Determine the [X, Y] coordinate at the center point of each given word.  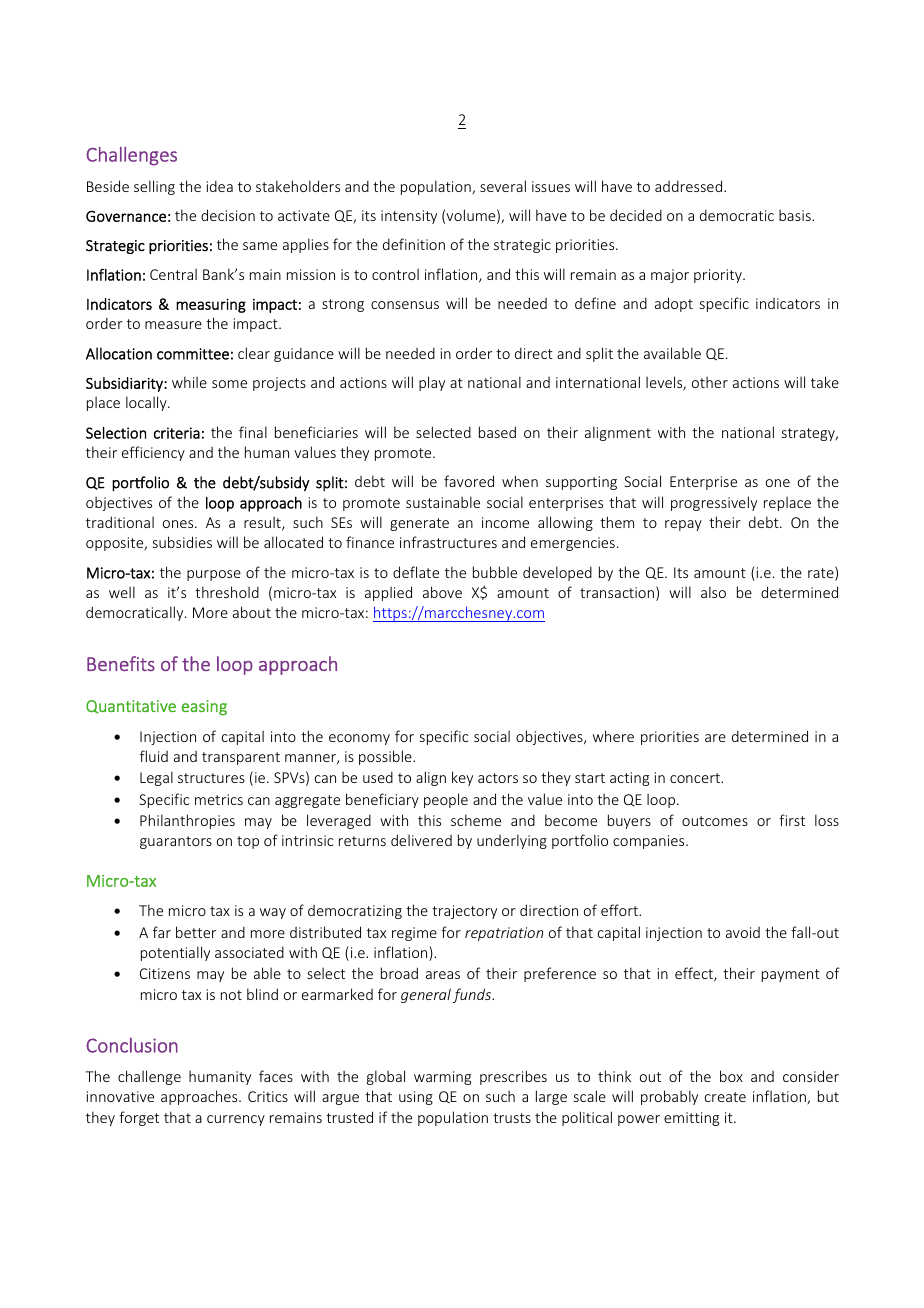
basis [796, 215]
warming [442, 1078]
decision [228, 215]
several [503, 186]
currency [236, 1120]
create [725, 1097]
